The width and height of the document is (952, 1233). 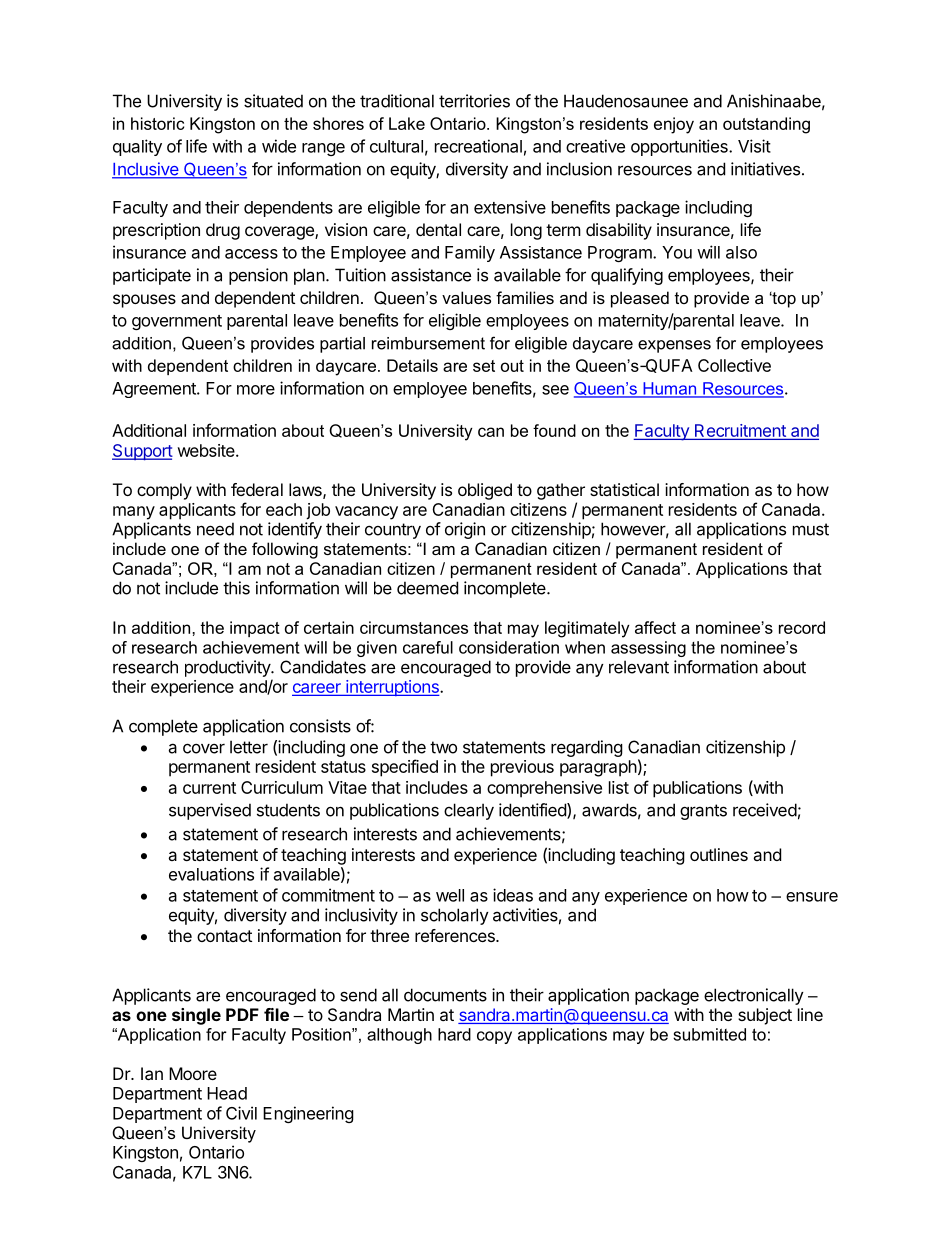 I want to click on must, so click(x=811, y=529).
